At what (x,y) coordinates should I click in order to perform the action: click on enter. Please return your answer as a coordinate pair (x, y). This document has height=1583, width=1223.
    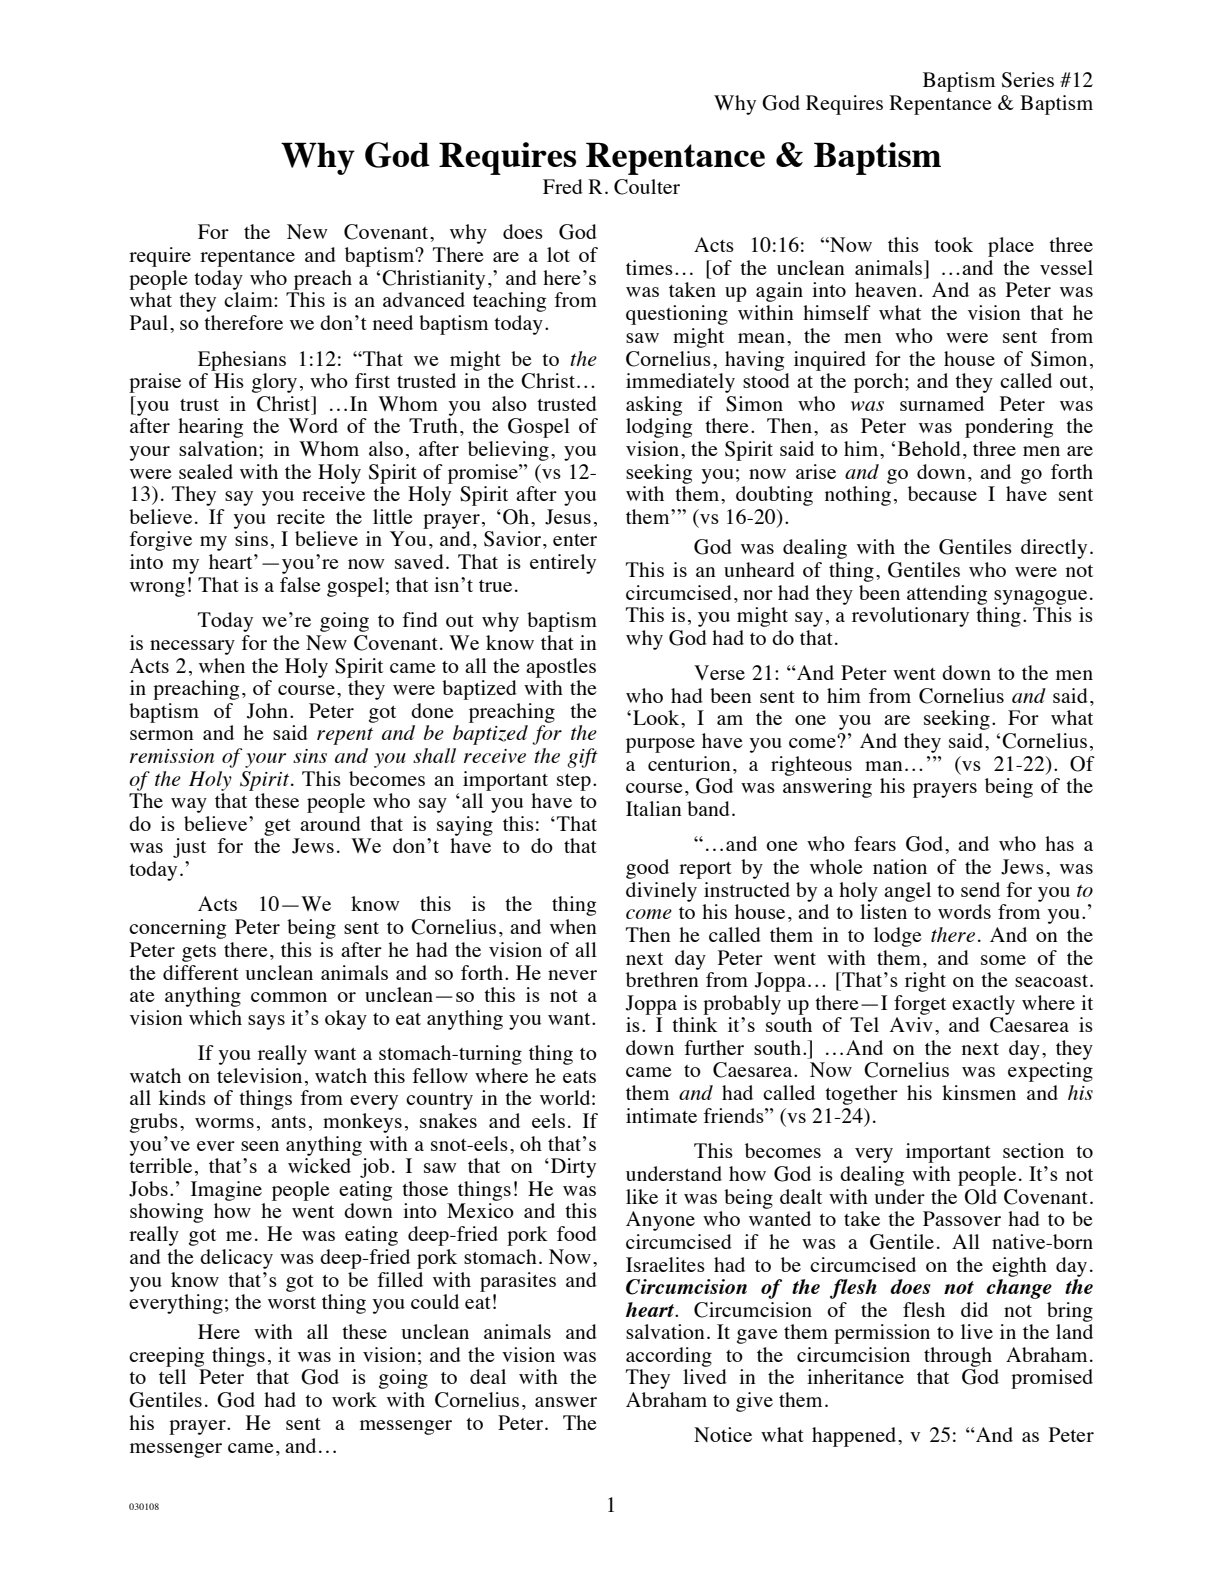
    Looking at the image, I should click on (575, 540).
